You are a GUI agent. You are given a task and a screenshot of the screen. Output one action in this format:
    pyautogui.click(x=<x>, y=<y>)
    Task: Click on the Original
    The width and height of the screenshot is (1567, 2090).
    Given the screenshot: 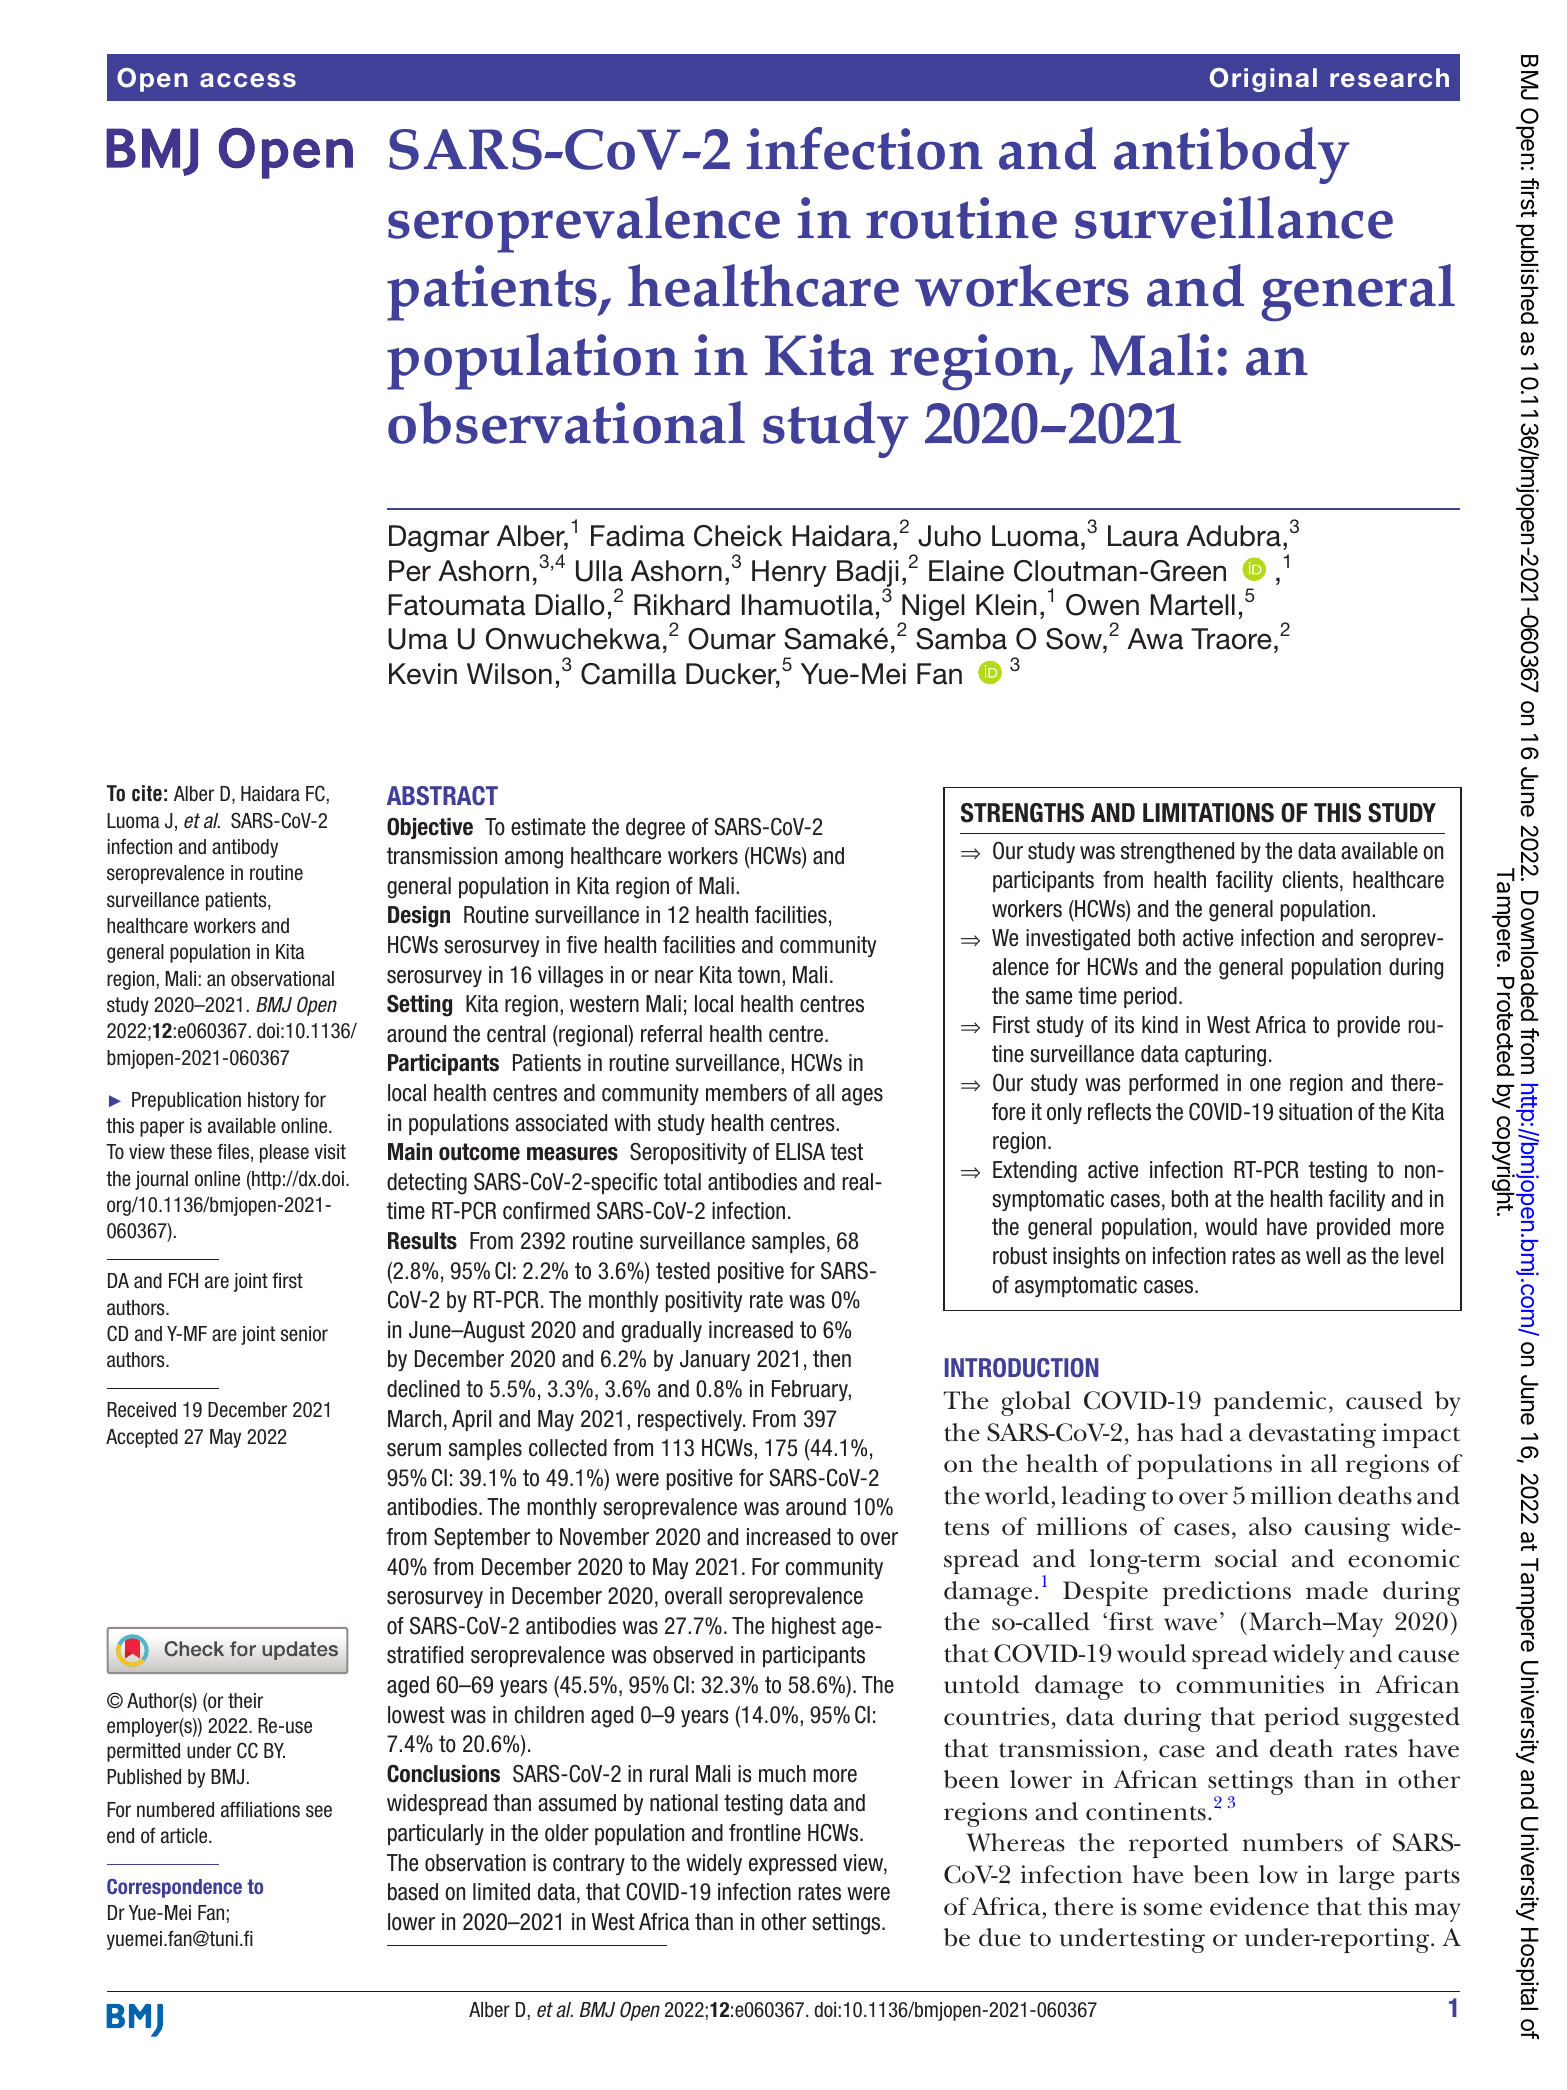 What is the action you would take?
    pyautogui.click(x=1263, y=80)
